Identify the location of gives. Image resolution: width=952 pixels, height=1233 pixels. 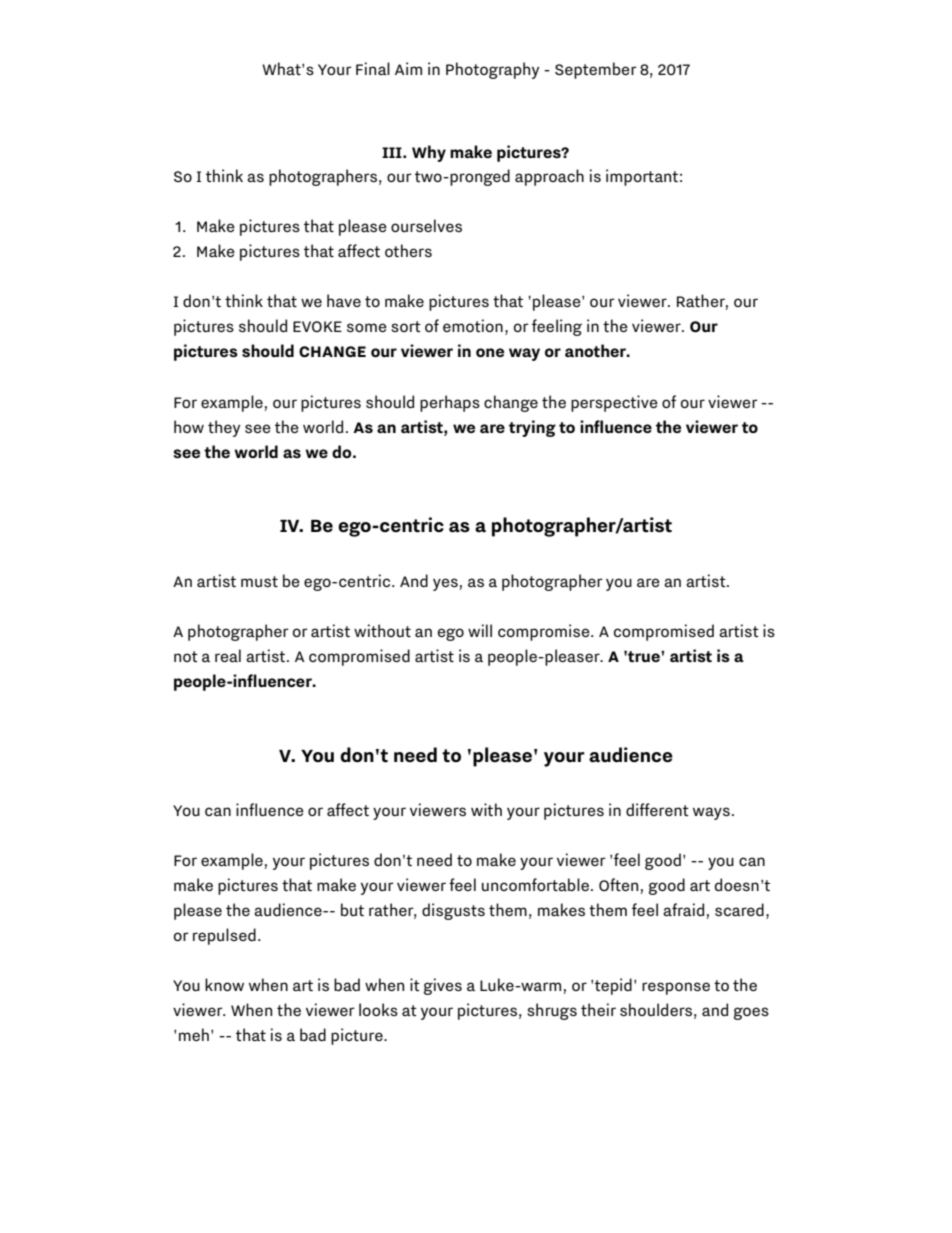
(443, 986).
